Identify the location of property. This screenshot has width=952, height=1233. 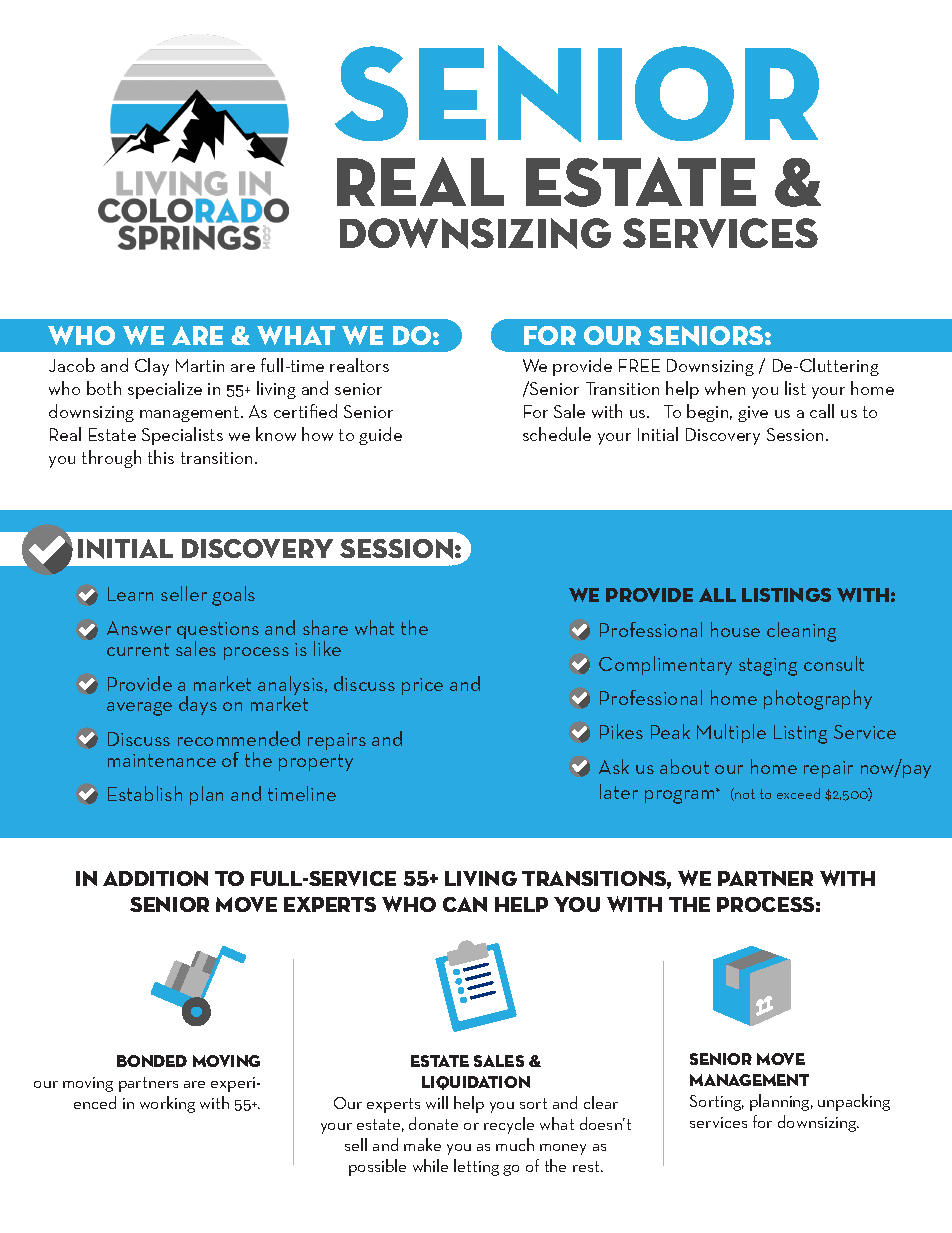
(316, 762).
